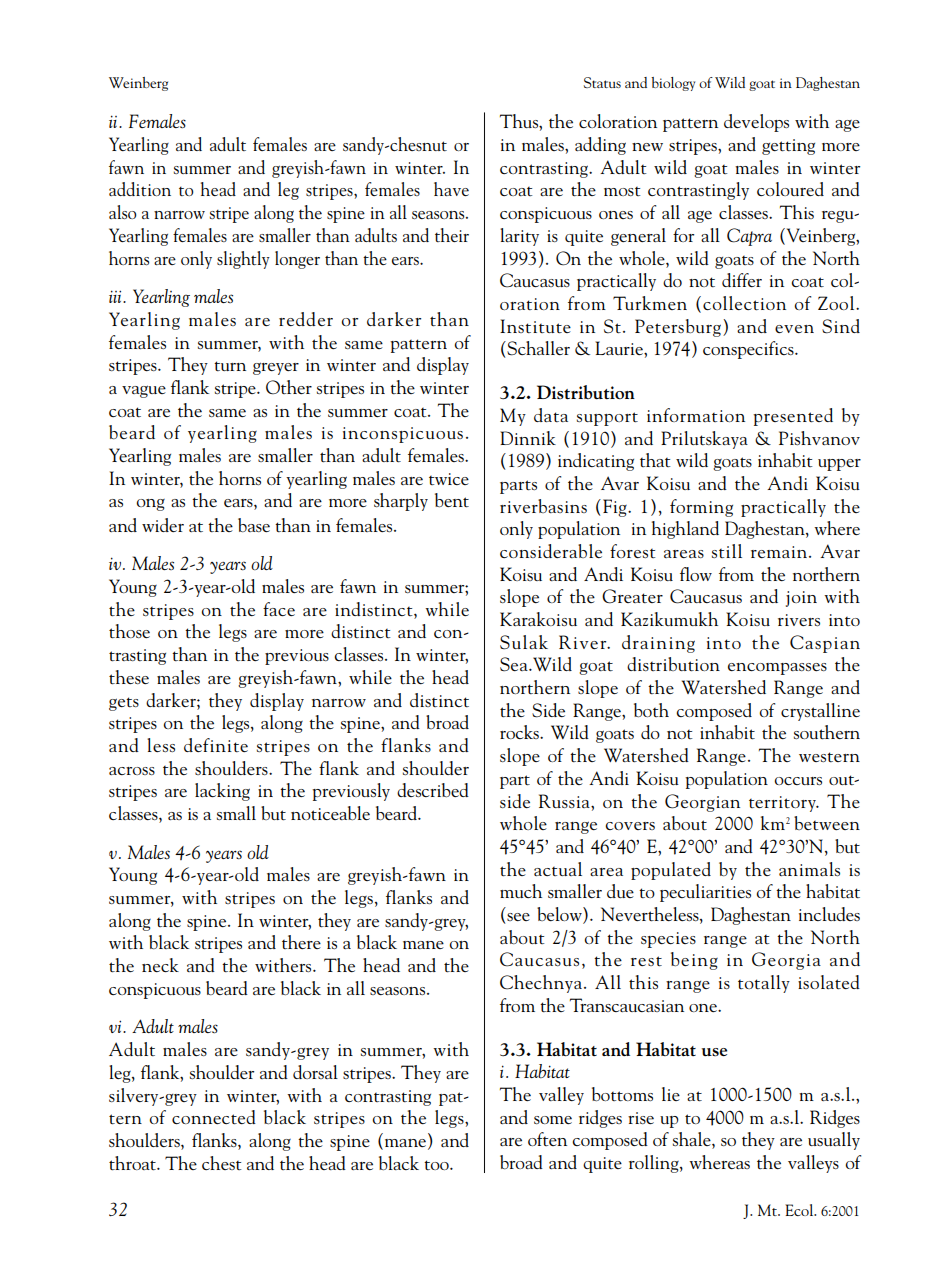  I want to click on Chechnya, so click(542, 984).
